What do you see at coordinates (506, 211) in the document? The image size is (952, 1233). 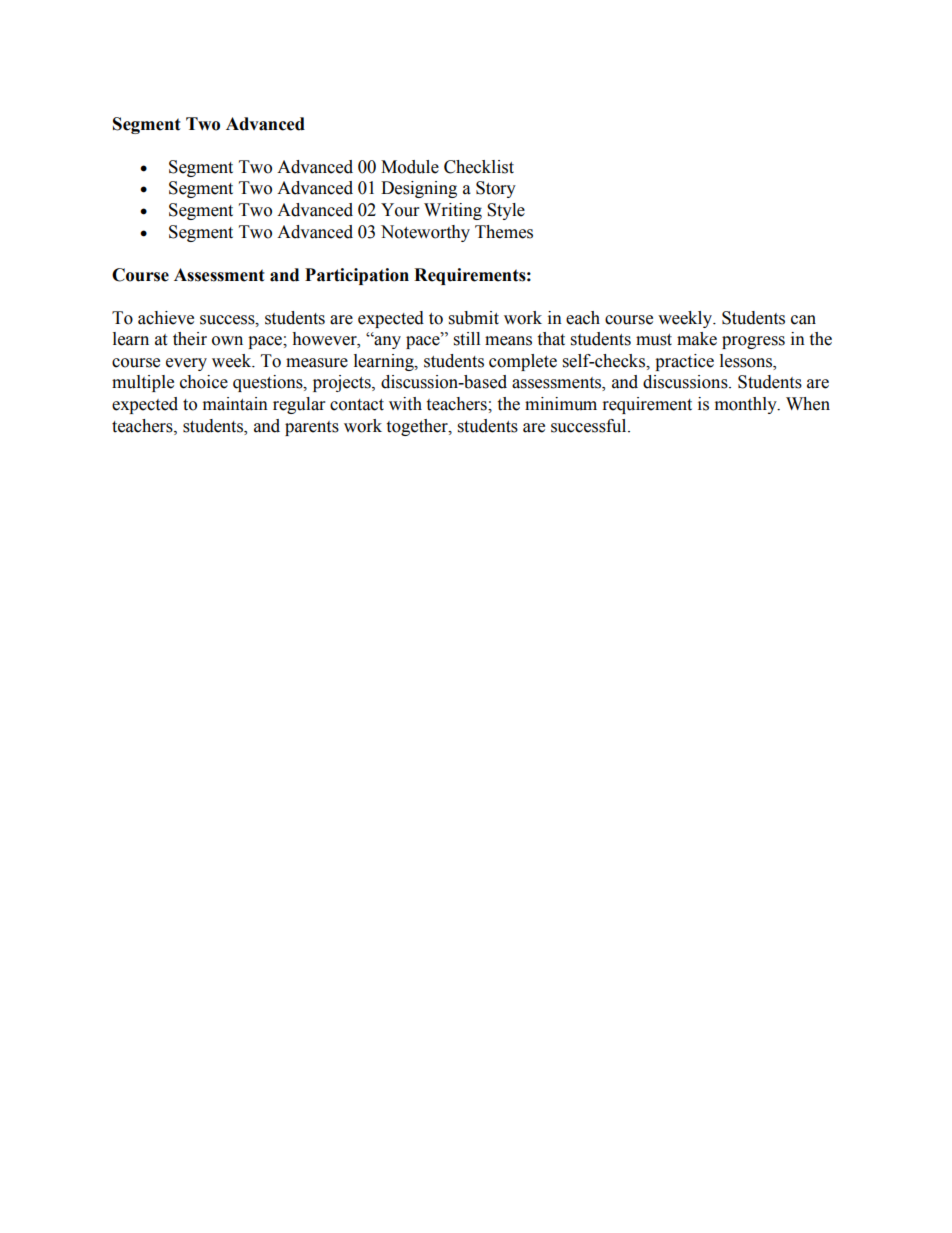 I see `Style` at bounding box center [506, 211].
